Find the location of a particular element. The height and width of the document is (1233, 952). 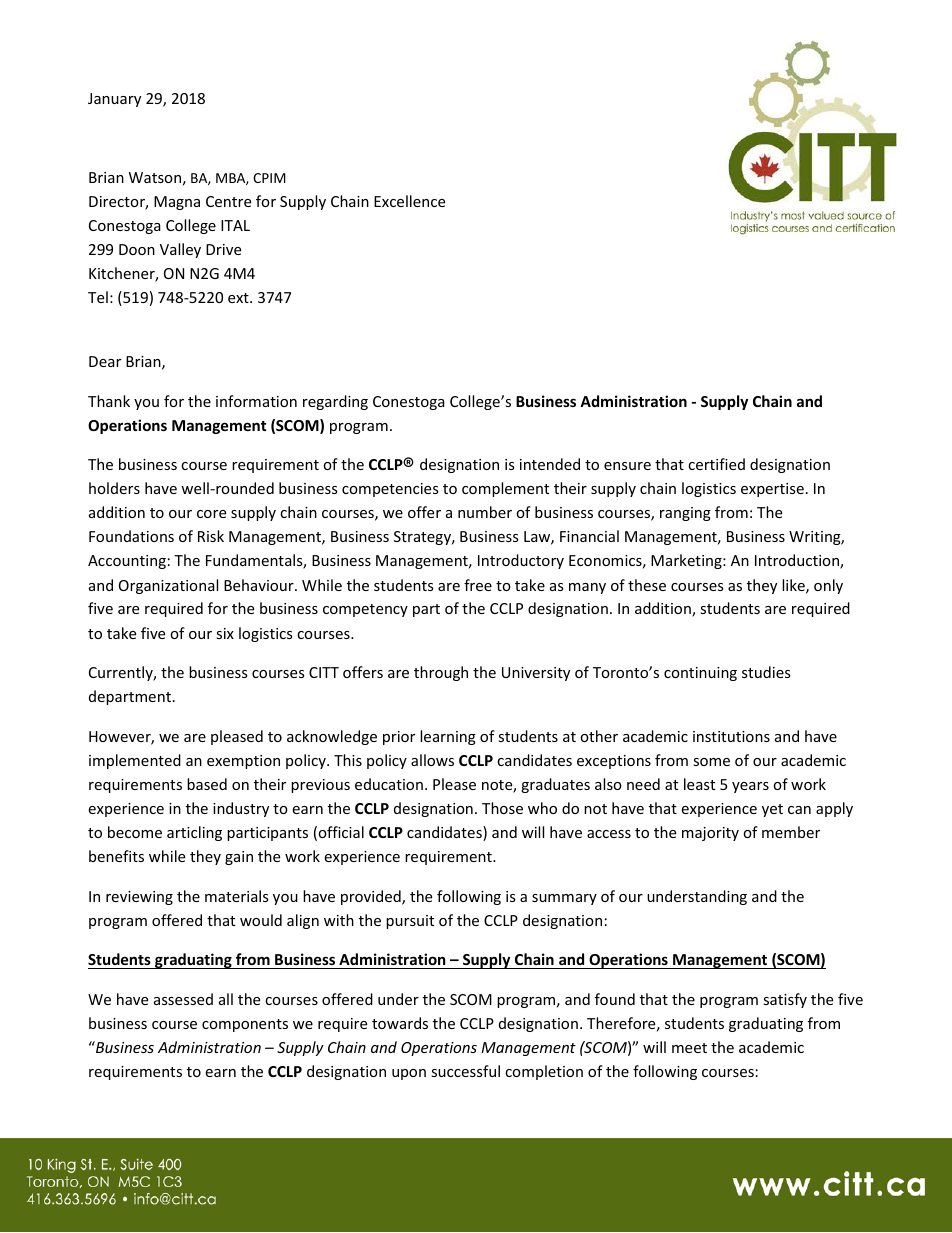

information is located at coordinates (256, 401).
